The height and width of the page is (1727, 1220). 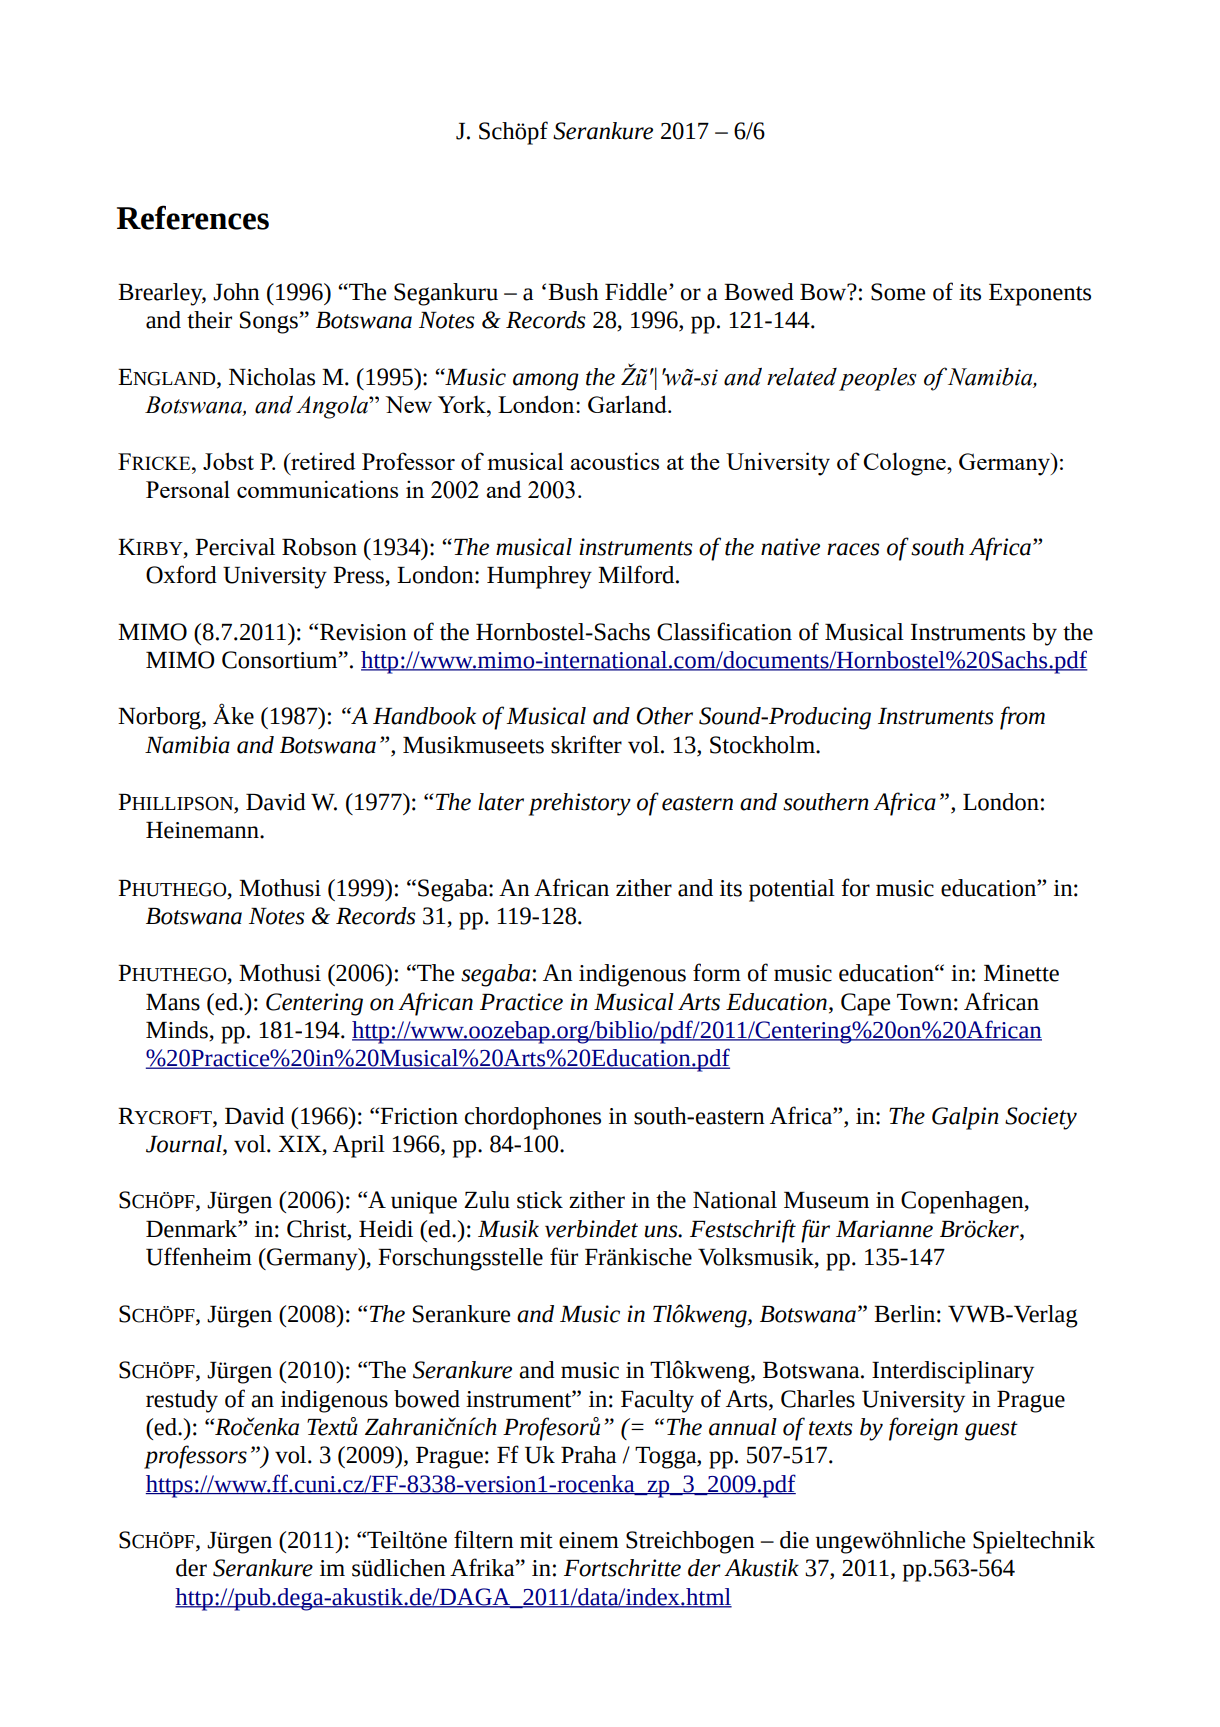 I want to click on from, so click(x=1022, y=718).
